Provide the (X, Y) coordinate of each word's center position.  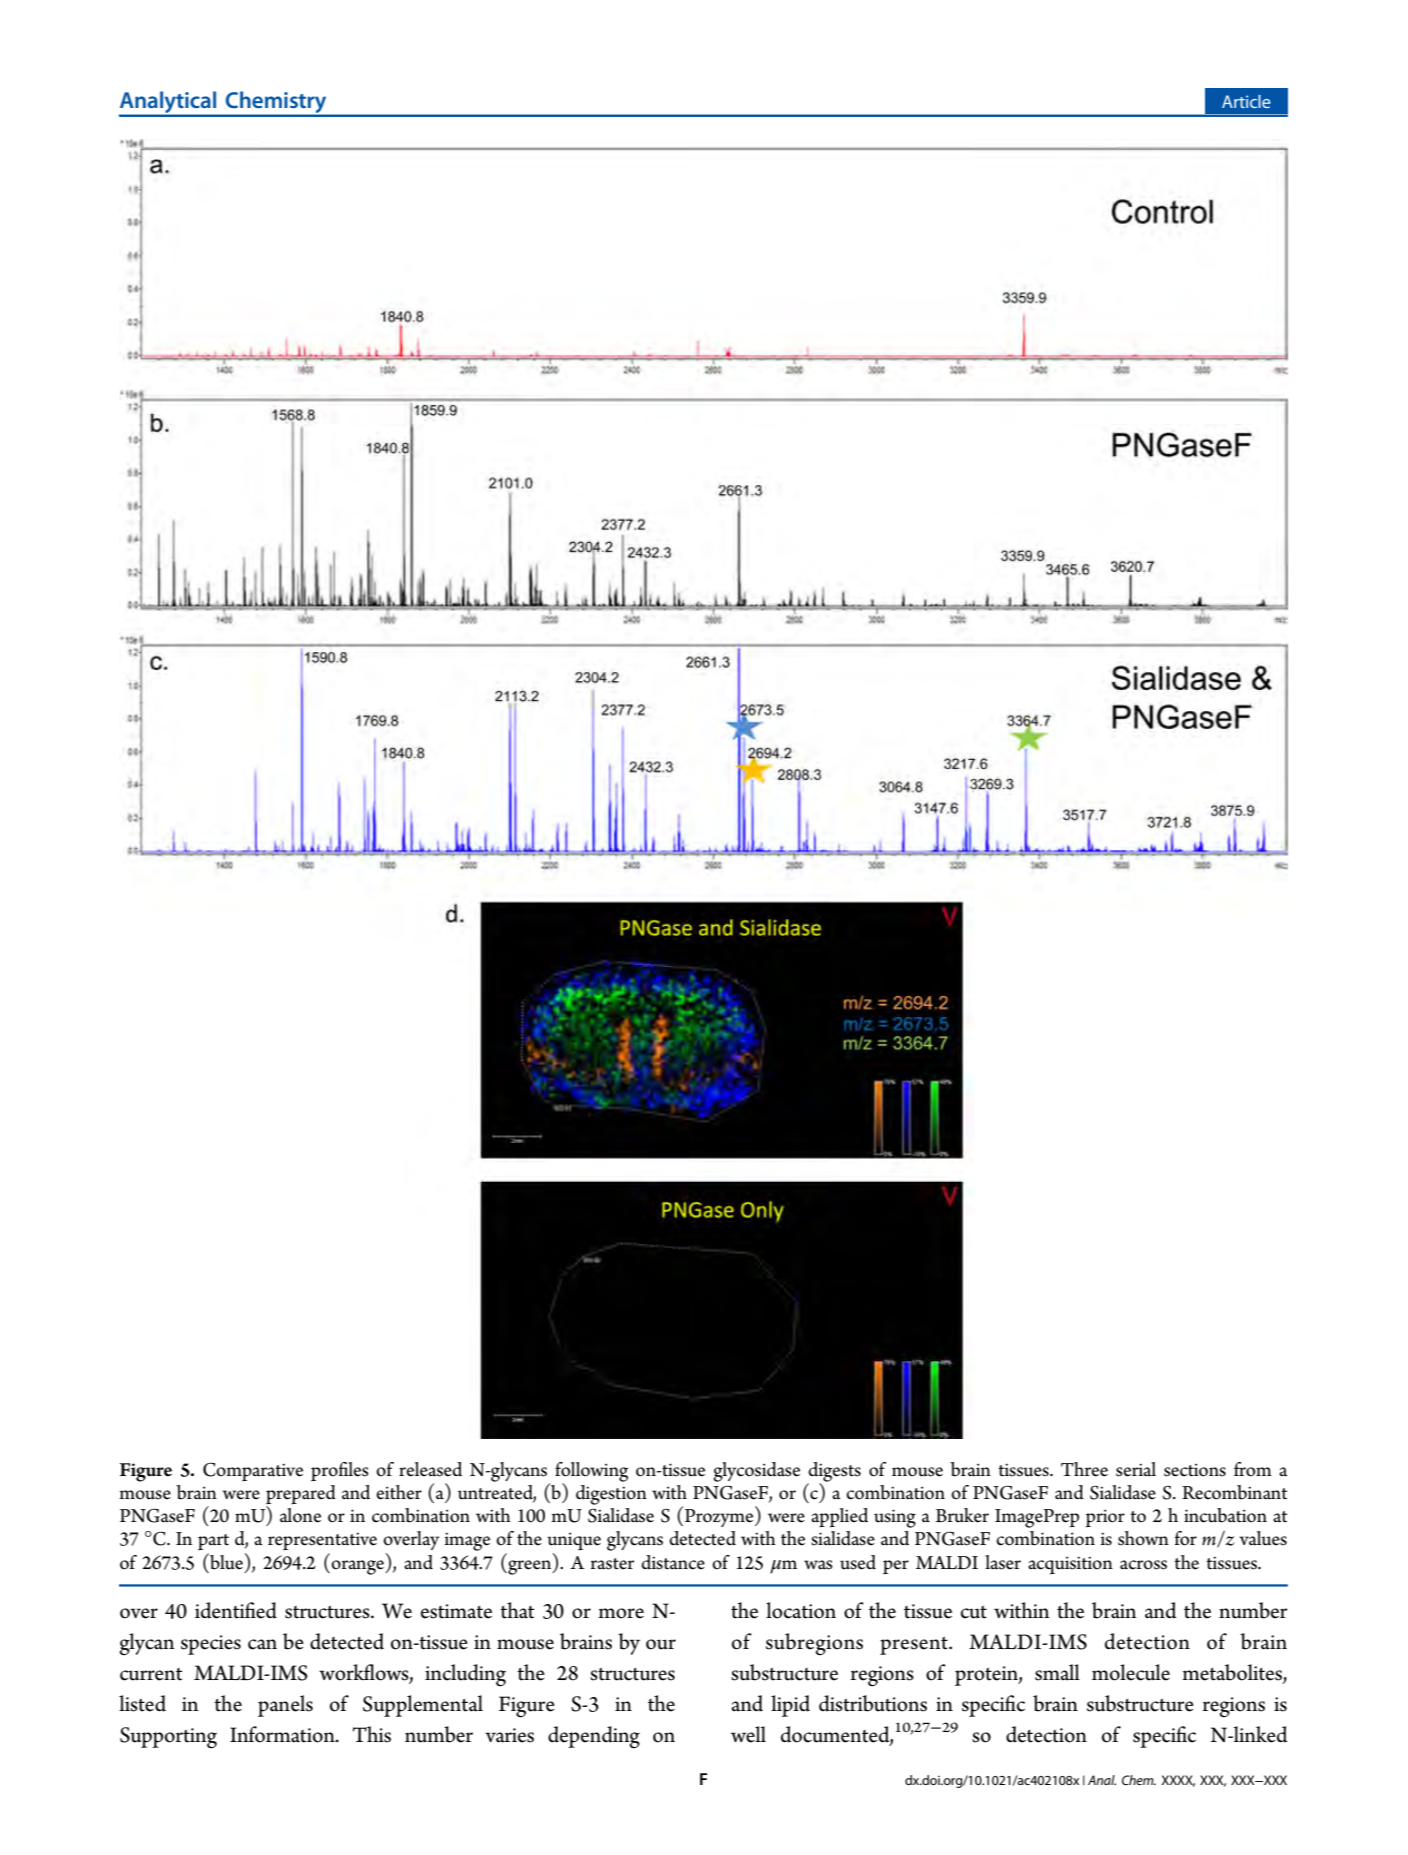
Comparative (253, 1471)
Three (1084, 1469)
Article (1246, 101)
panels (285, 1706)
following (591, 1473)
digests (834, 1473)
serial (1136, 1469)
